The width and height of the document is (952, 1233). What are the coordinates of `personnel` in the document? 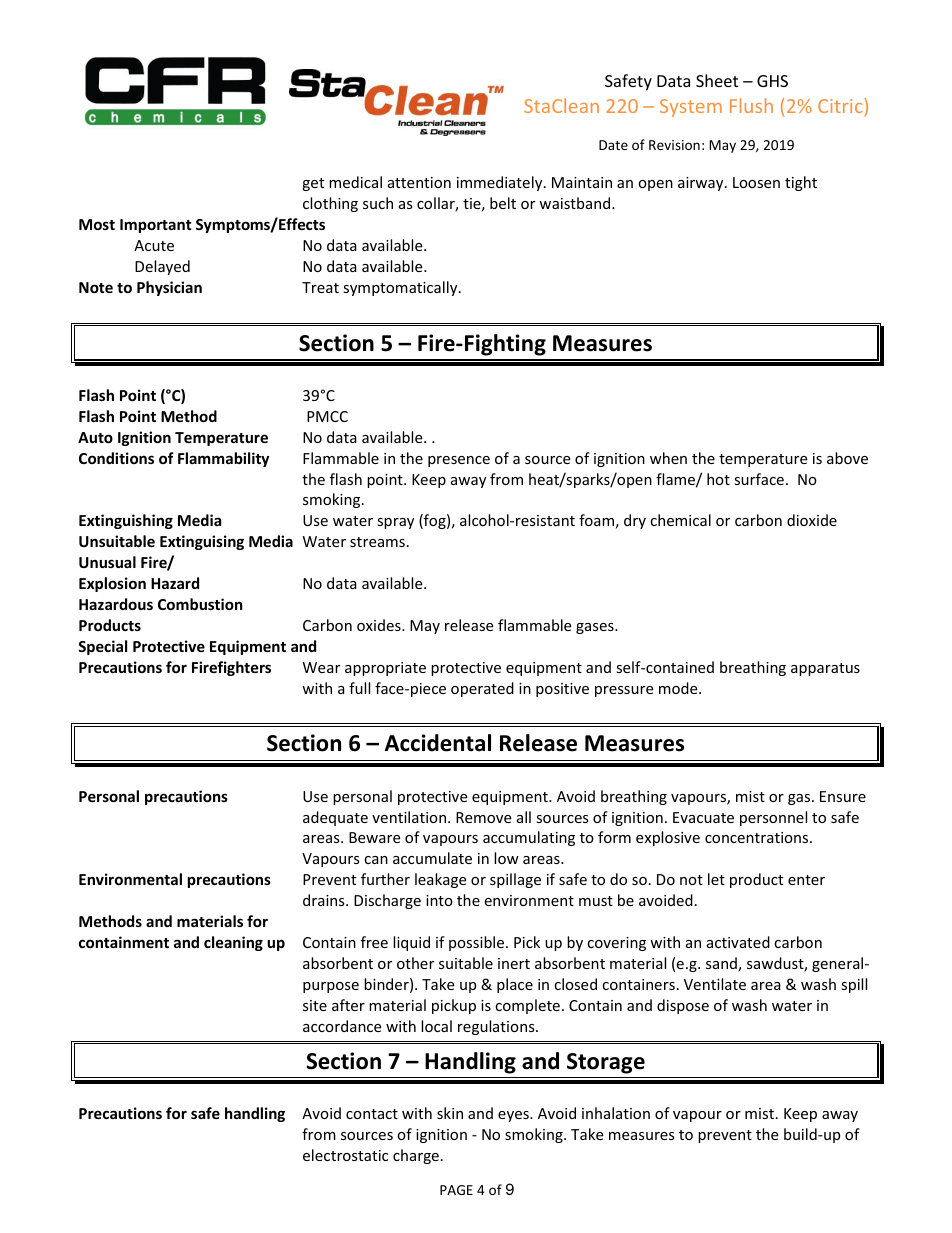 It's located at (773, 818).
